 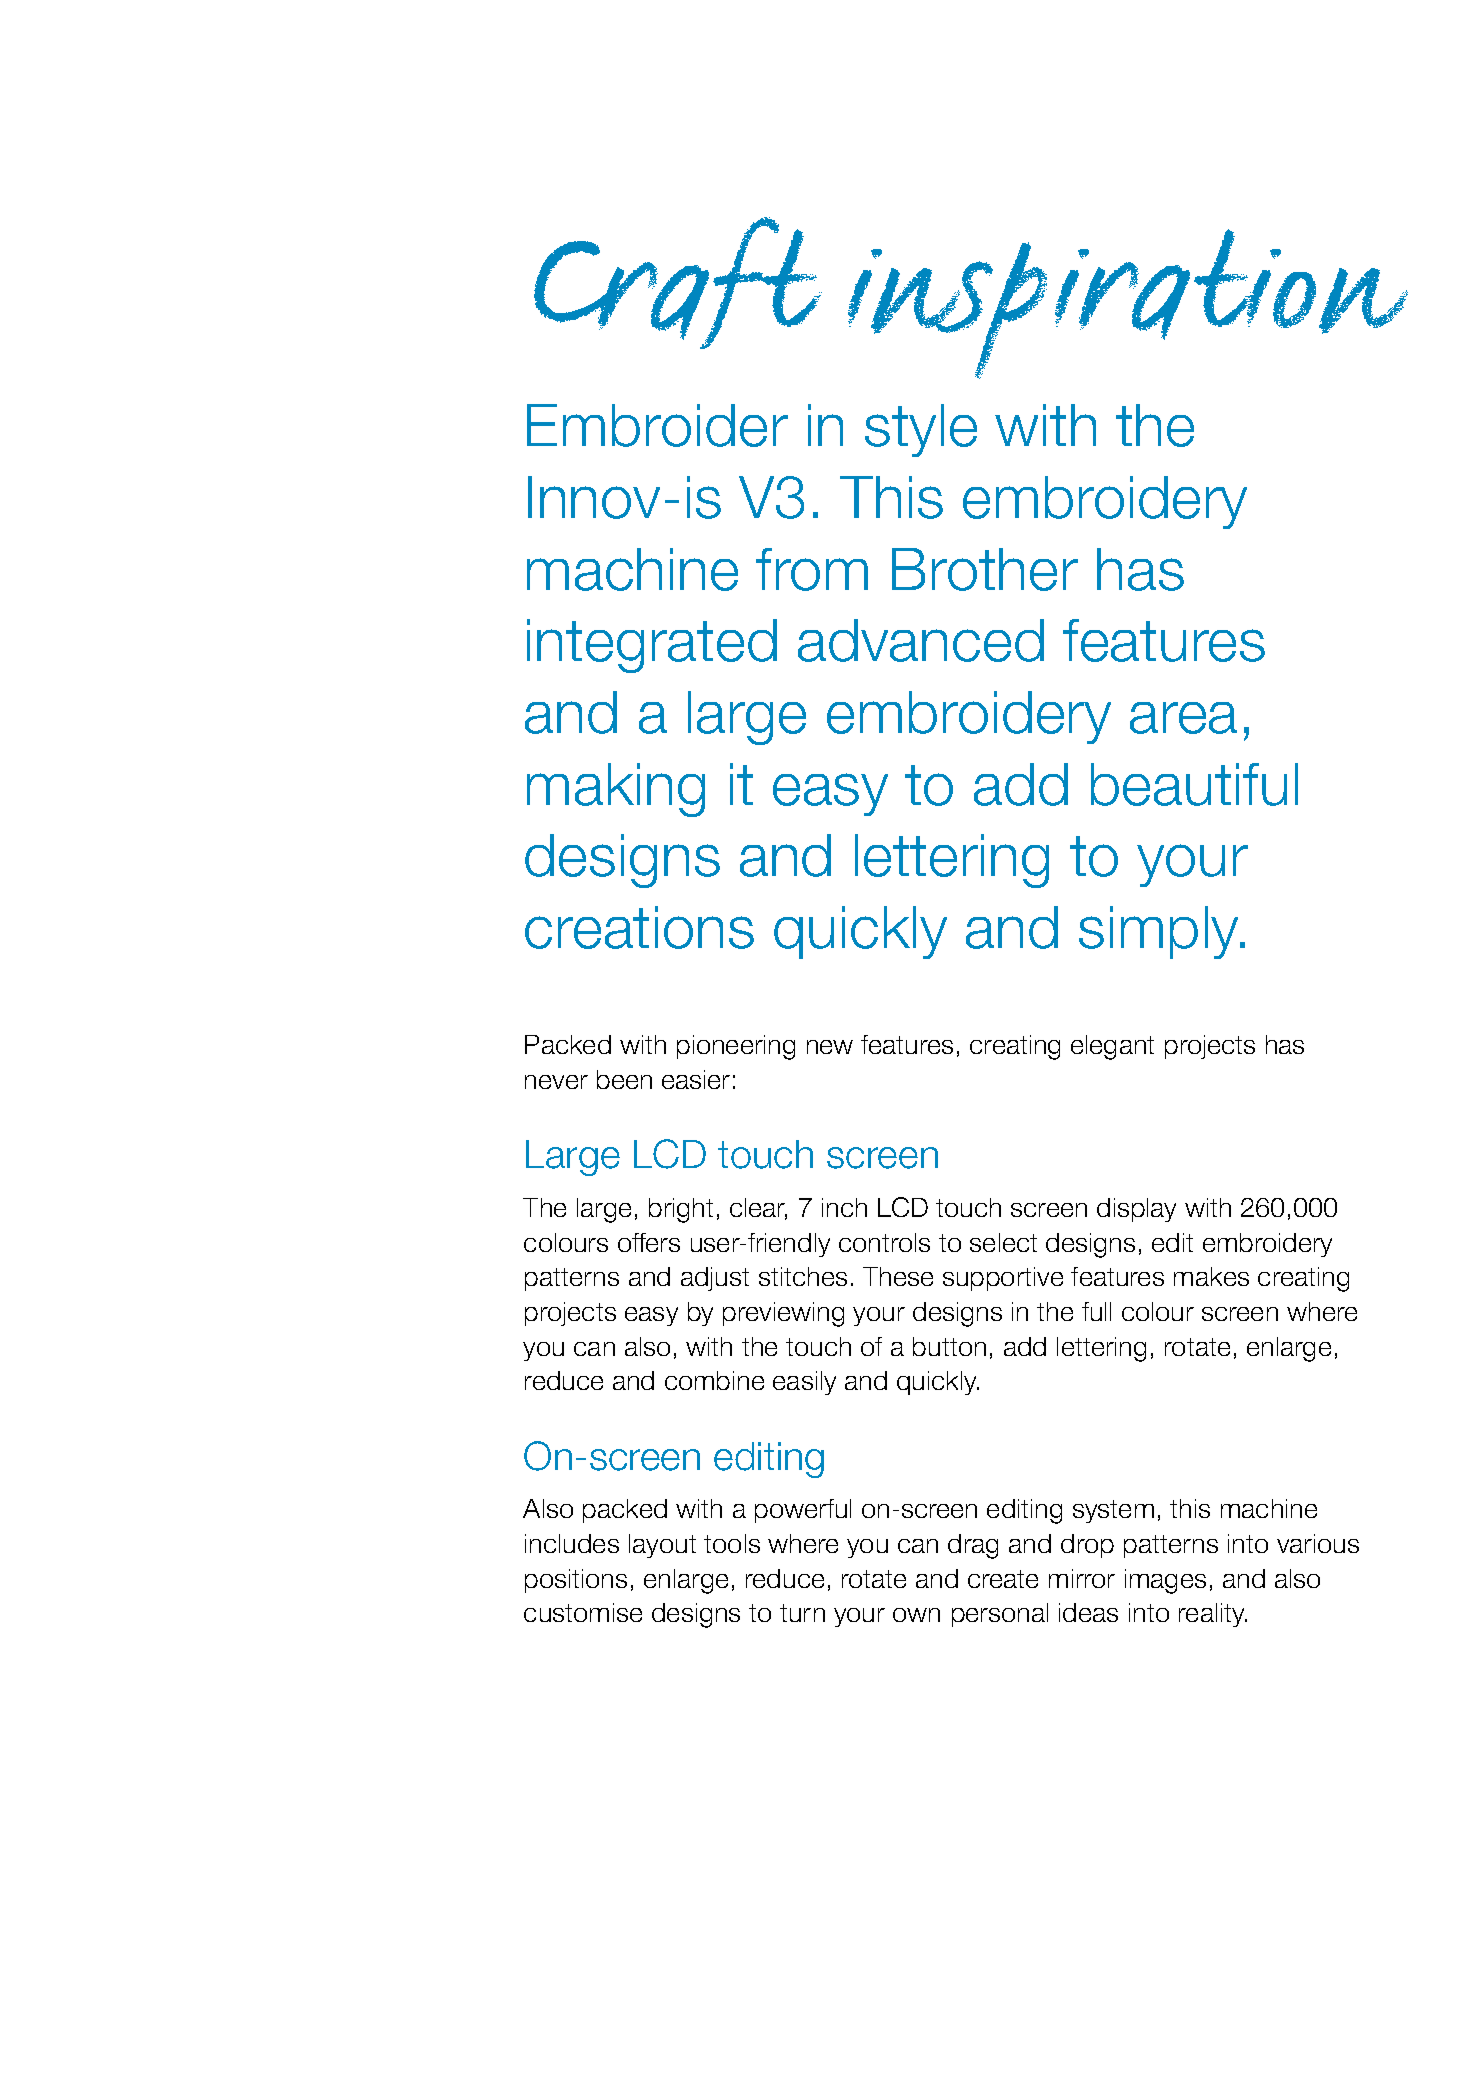 What do you see at coordinates (678, 283) in the screenshot?
I see `Craft` at bounding box center [678, 283].
